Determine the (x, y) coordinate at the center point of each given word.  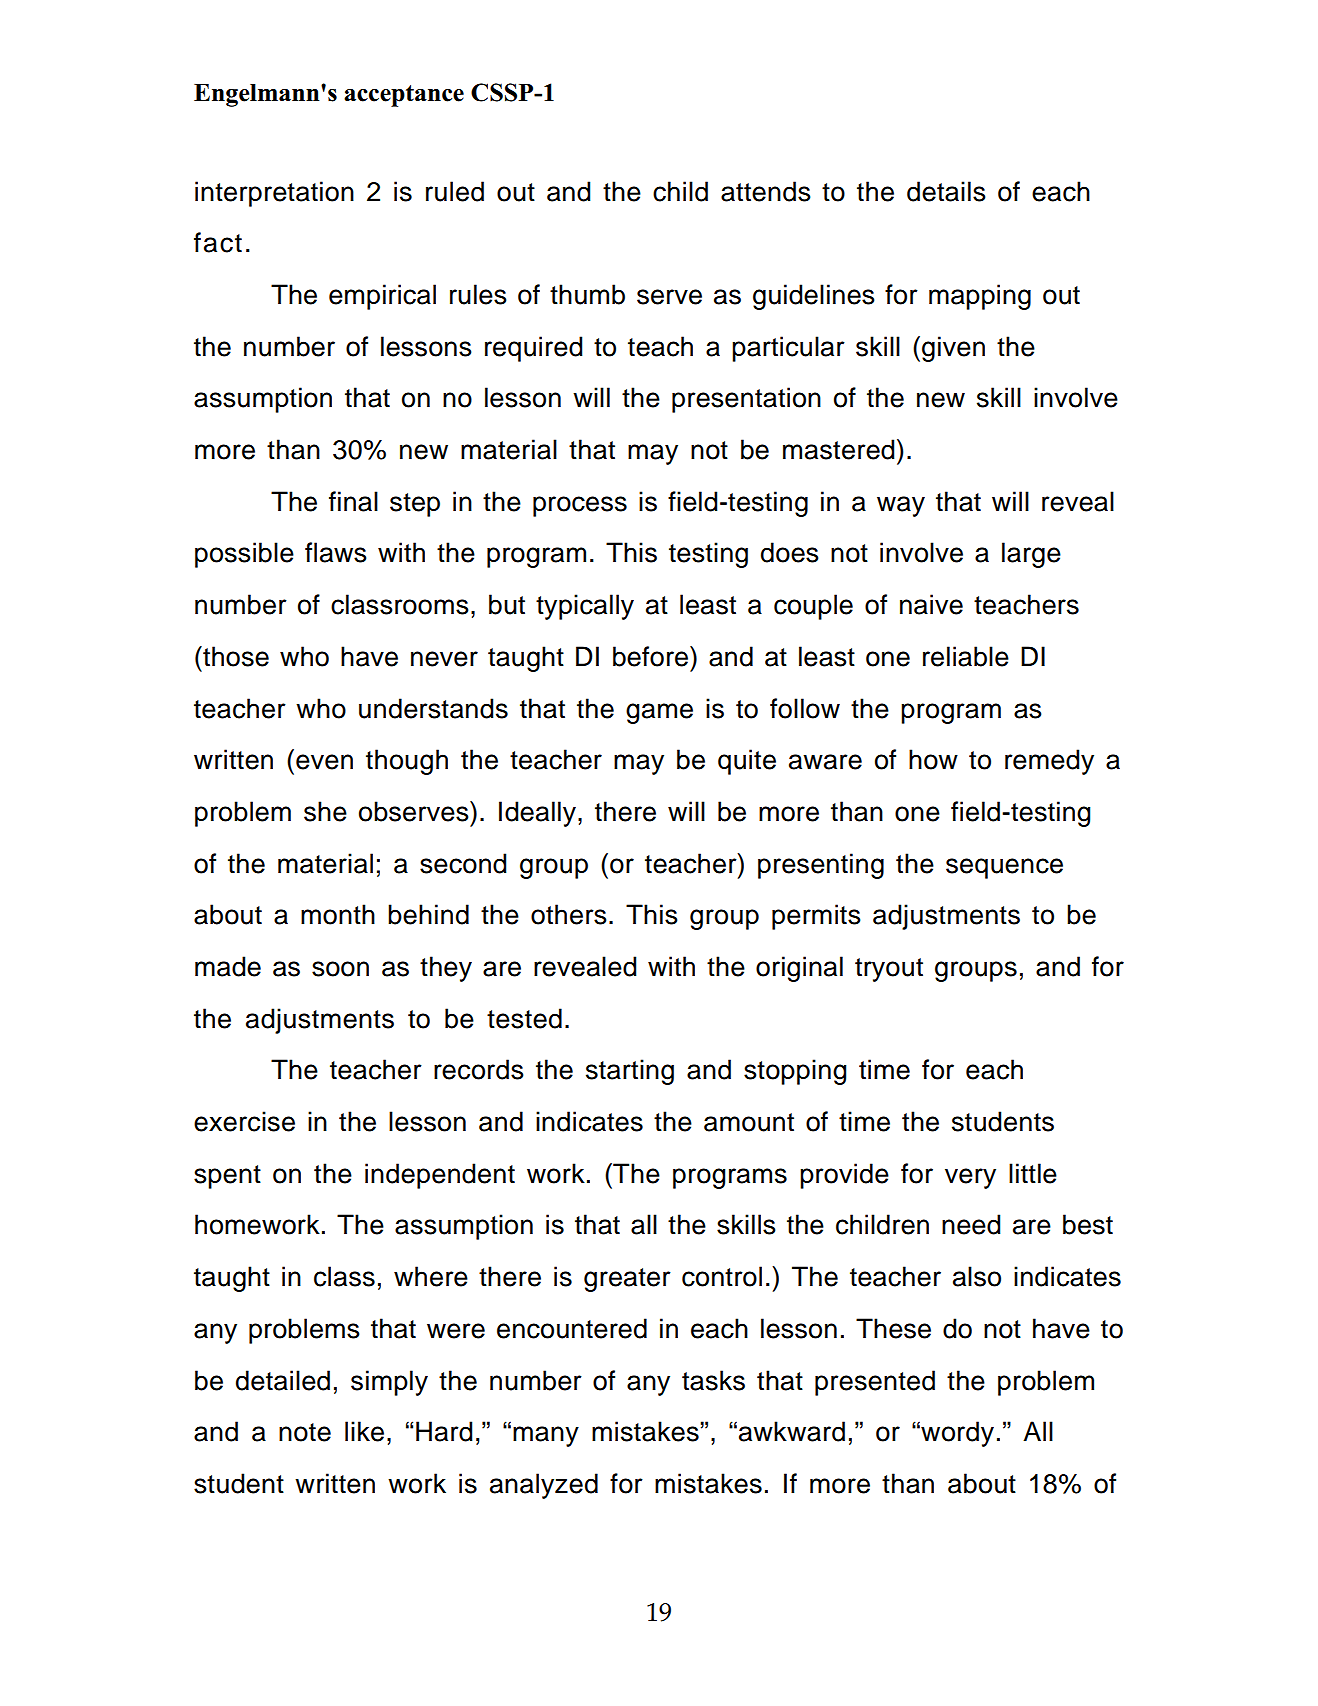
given (953, 349)
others (569, 914)
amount (749, 1122)
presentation (746, 400)
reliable (966, 656)
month (338, 914)
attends (766, 191)
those (235, 656)
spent (227, 1177)
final (353, 501)
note (305, 1432)
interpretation (274, 194)
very (970, 1178)
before (652, 656)
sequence (1004, 868)
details (946, 191)
